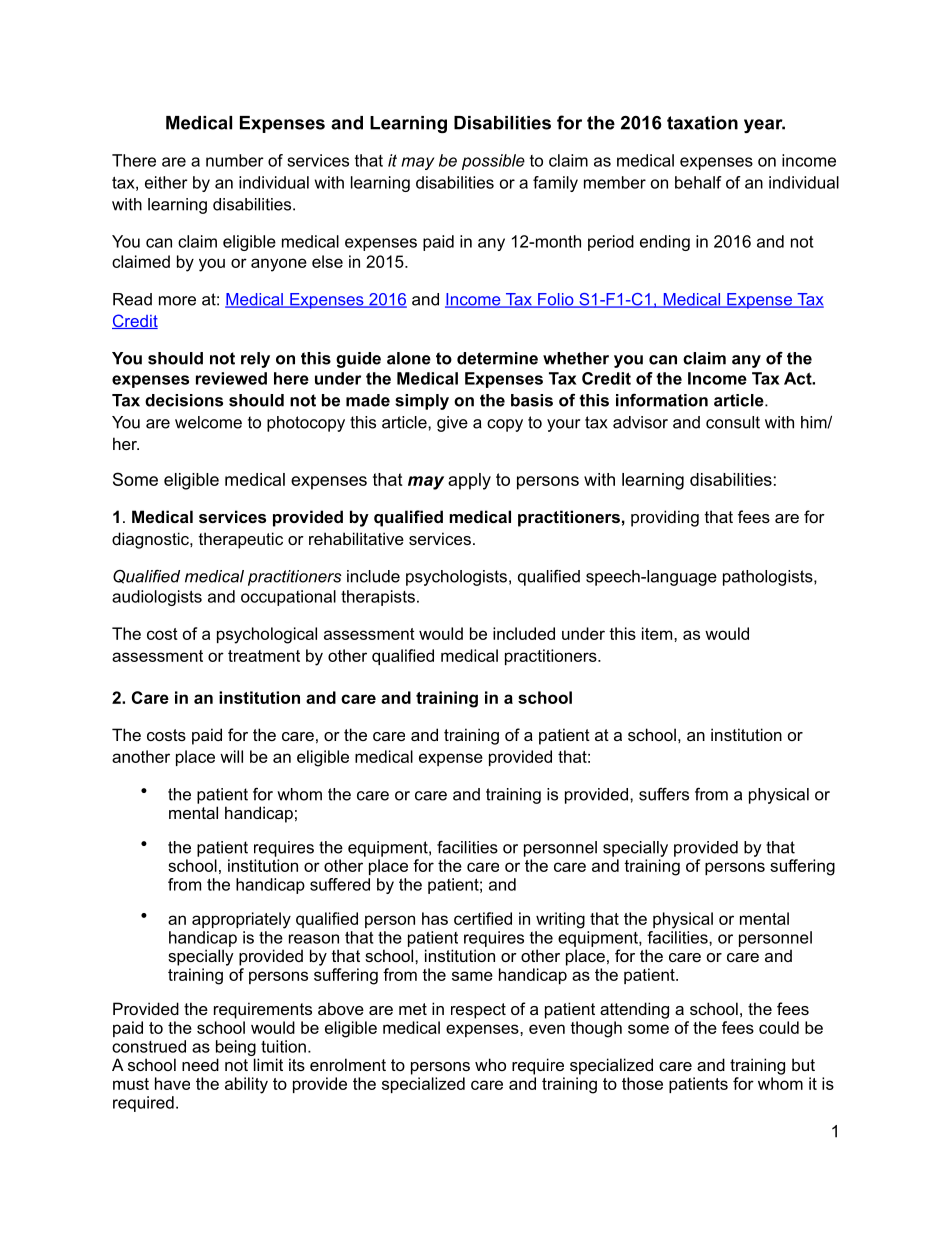 This image has width=952, height=1233. Describe the element at coordinates (456, 578) in the image. I see `psychologists` at that location.
